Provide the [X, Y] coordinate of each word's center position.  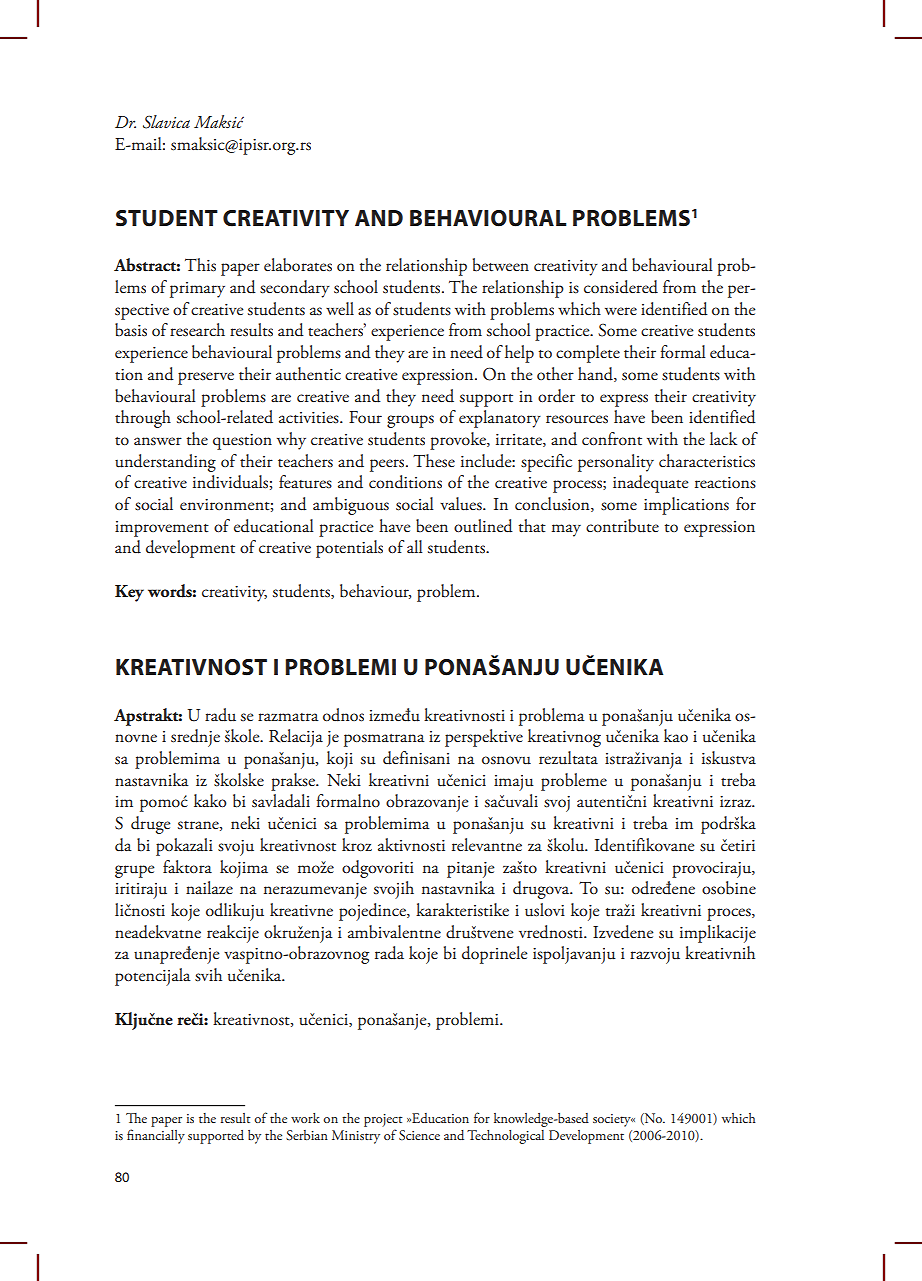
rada [389, 953]
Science [419, 1135]
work [305, 1118]
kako [210, 800]
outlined [483, 526]
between [501, 265]
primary [197, 290]
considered [621, 287]
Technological [505, 1137]
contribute [622, 526]
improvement [162, 529]
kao [676, 735]
